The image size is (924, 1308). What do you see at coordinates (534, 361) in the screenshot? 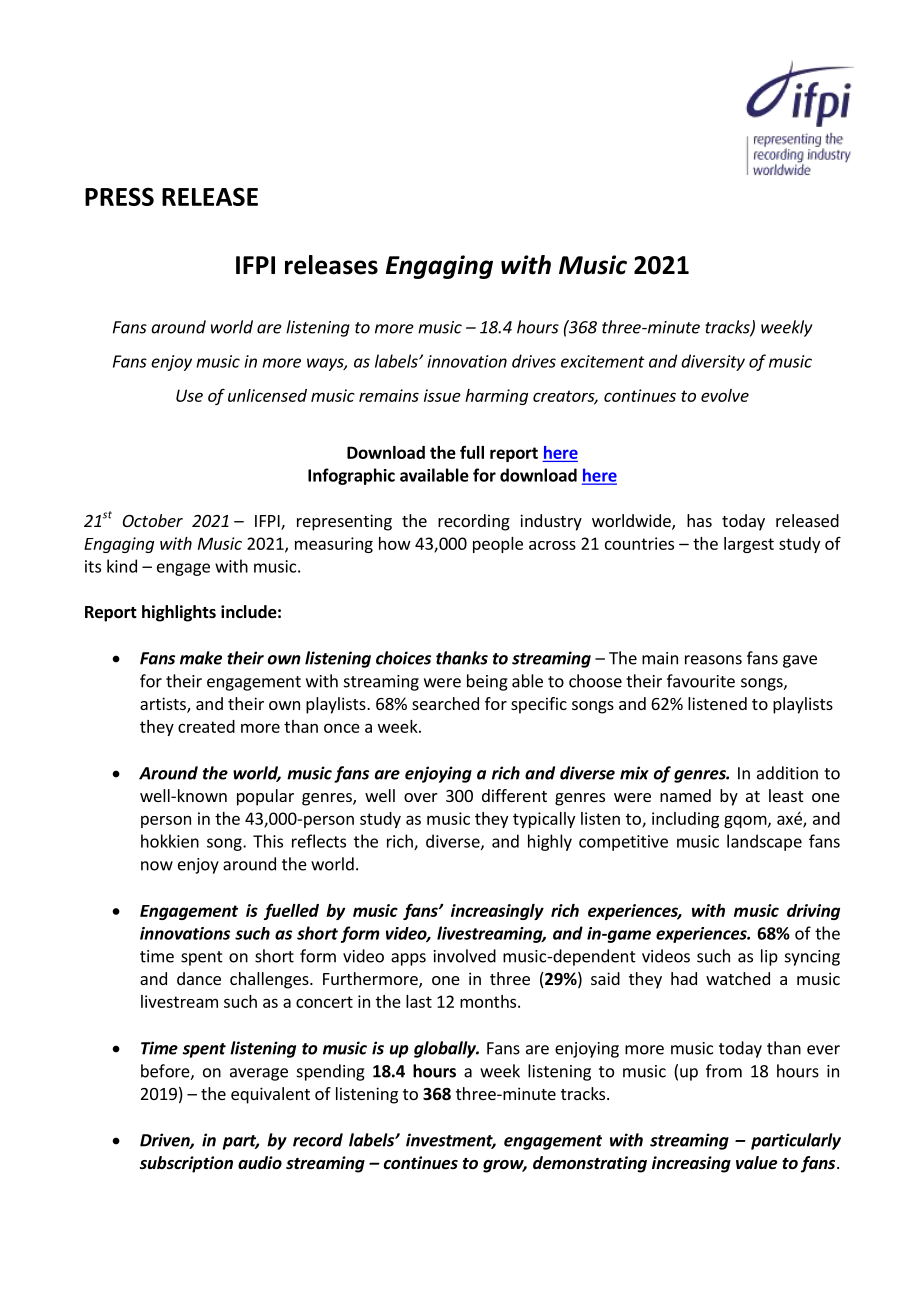
I see `drives` at bounding box center [534, 361].
